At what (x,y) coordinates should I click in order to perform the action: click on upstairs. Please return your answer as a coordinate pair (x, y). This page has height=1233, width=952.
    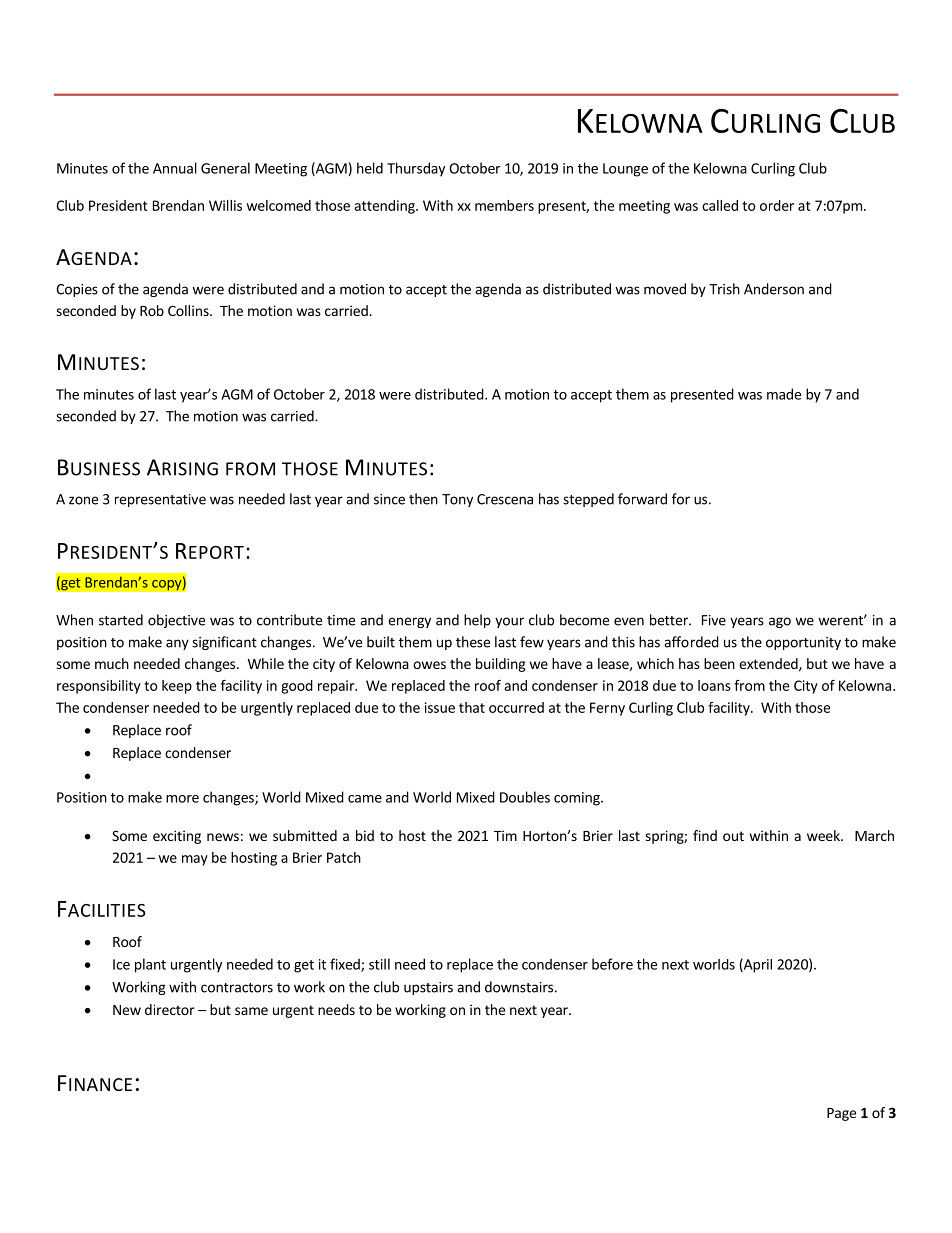
    Looking at the image, I should click on (428, 988).
